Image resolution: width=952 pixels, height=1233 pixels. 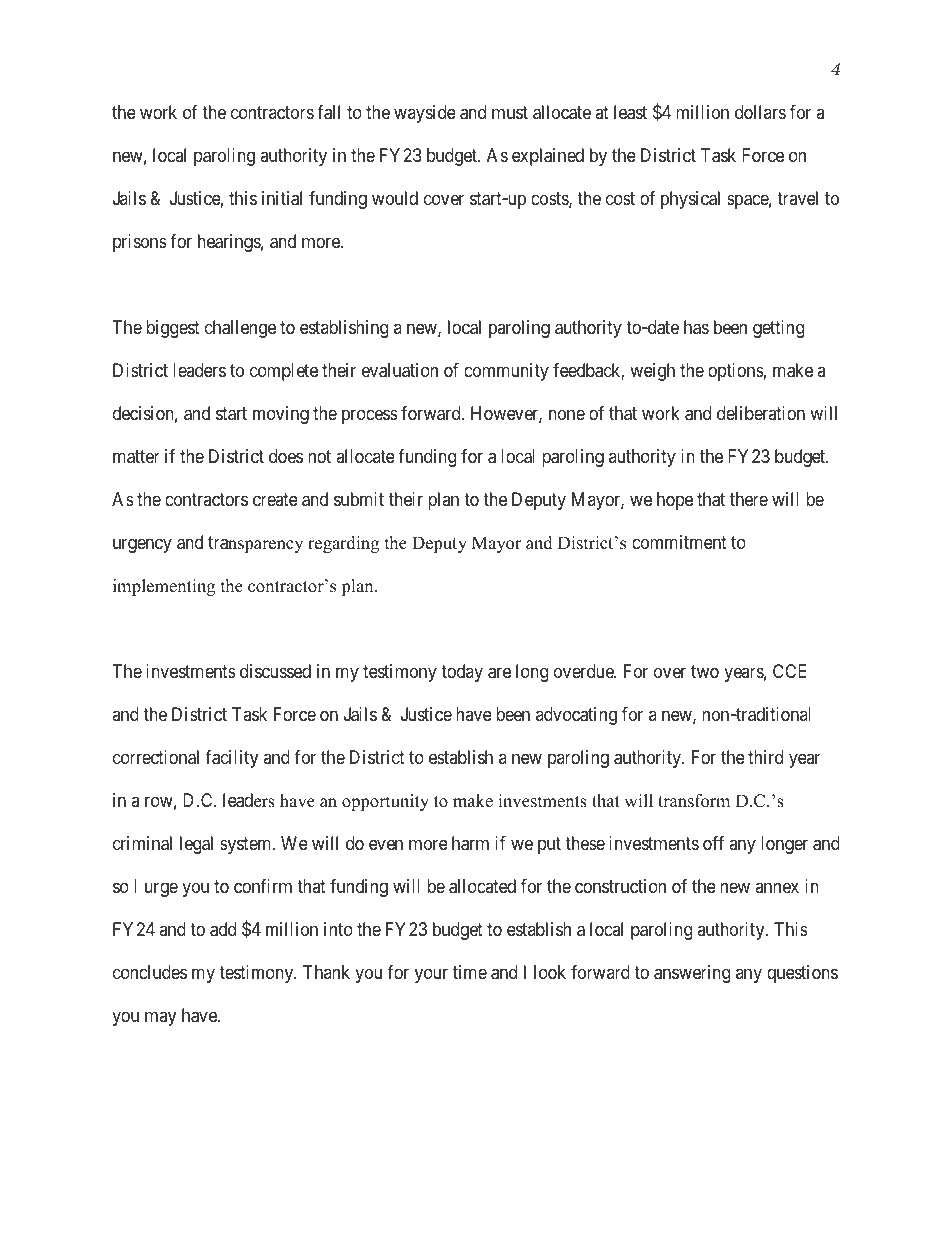 What do you see at coordinates (223, 929) in the page?
I see `add` at bounding box center [223, 929].
